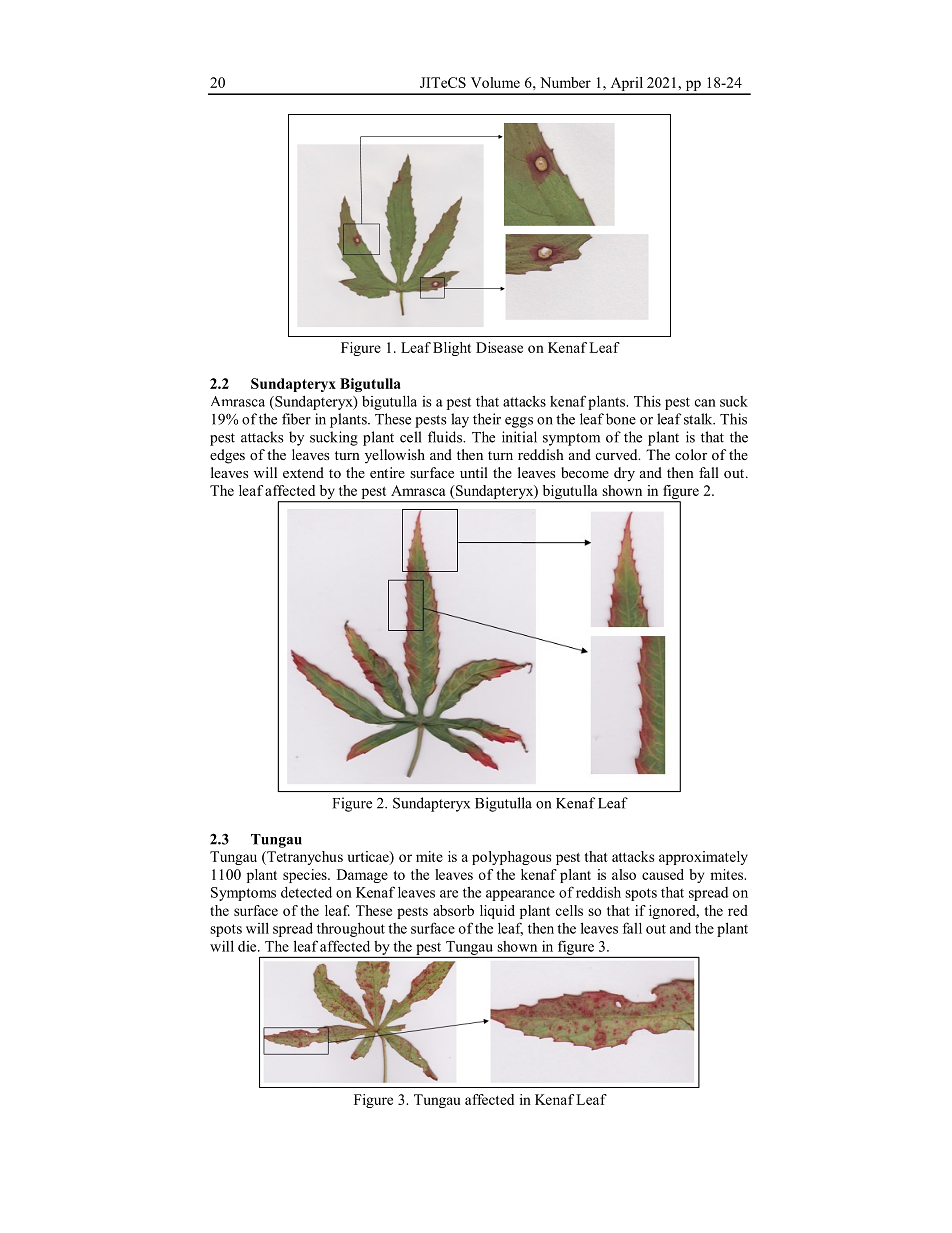 This screenshot has width=952, height=1233. I want to click on Blight, so click(452, 349).
